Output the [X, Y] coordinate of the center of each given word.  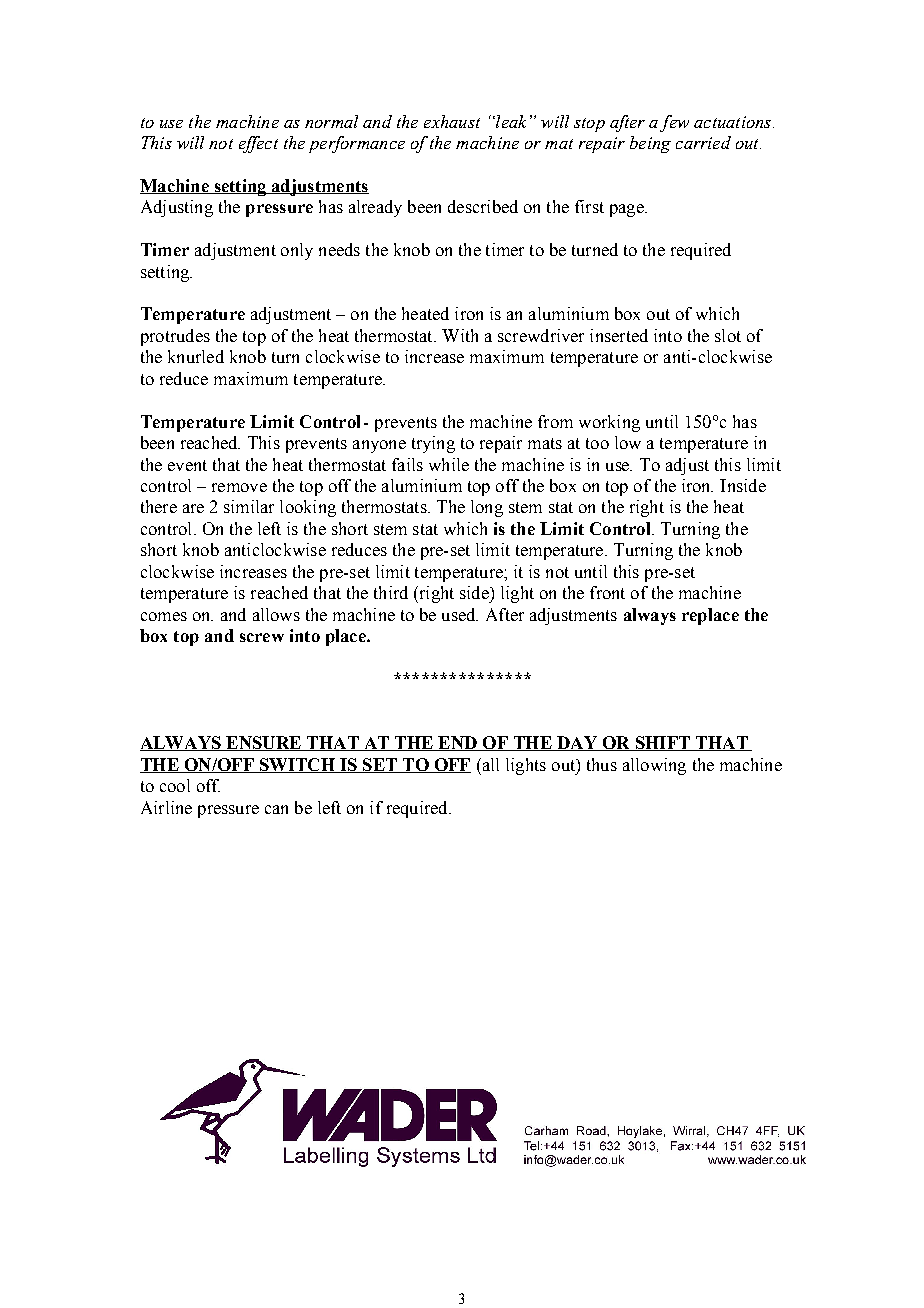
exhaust [452, 121]
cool [175, 785]
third [391, 592]
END [457, 743]
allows [276, 614]
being [650, 144]
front [607, 592]
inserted [619, 335]
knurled [196, 356]
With [460, 335]
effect [258, 144]
